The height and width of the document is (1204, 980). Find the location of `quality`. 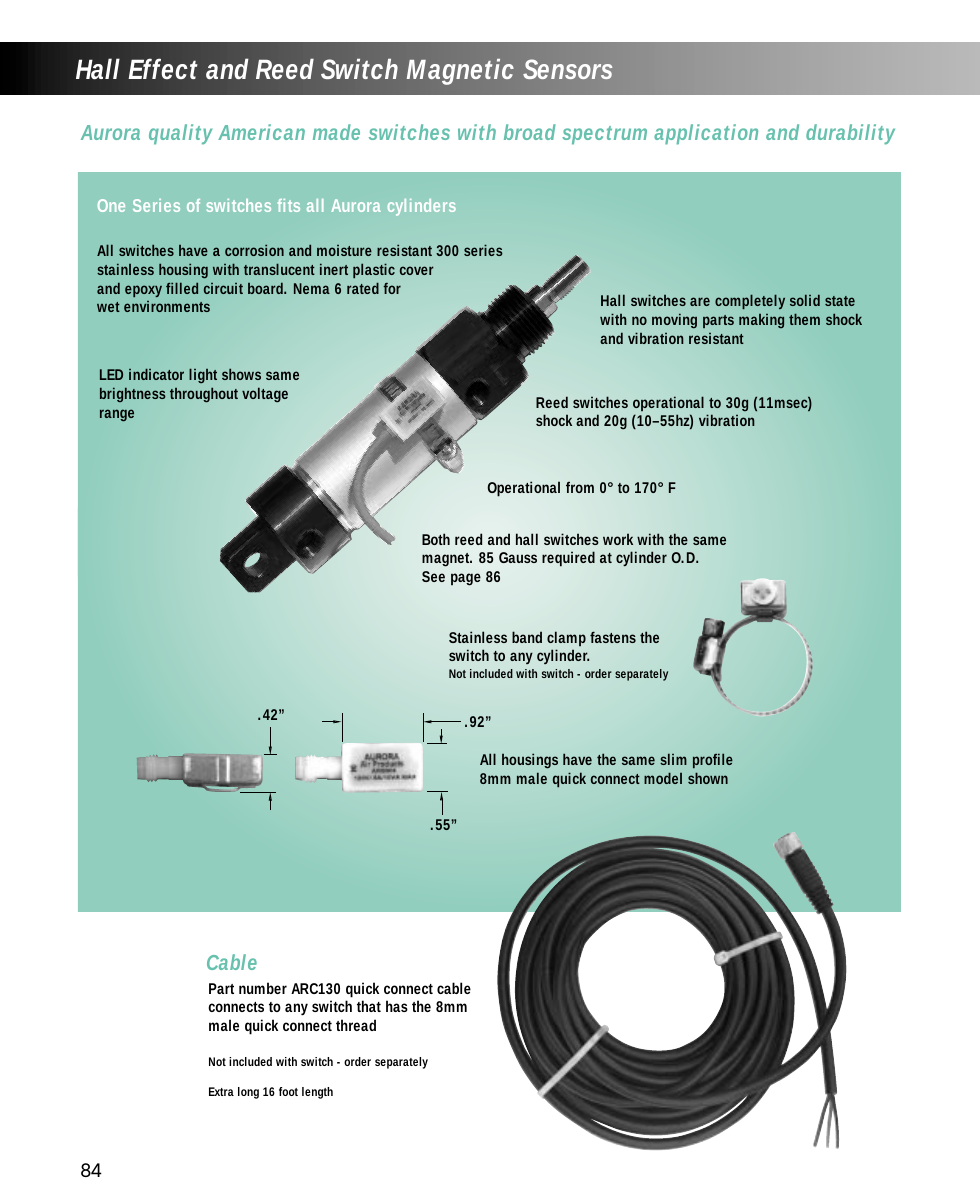

quality is located at coordinates (180, 134).
